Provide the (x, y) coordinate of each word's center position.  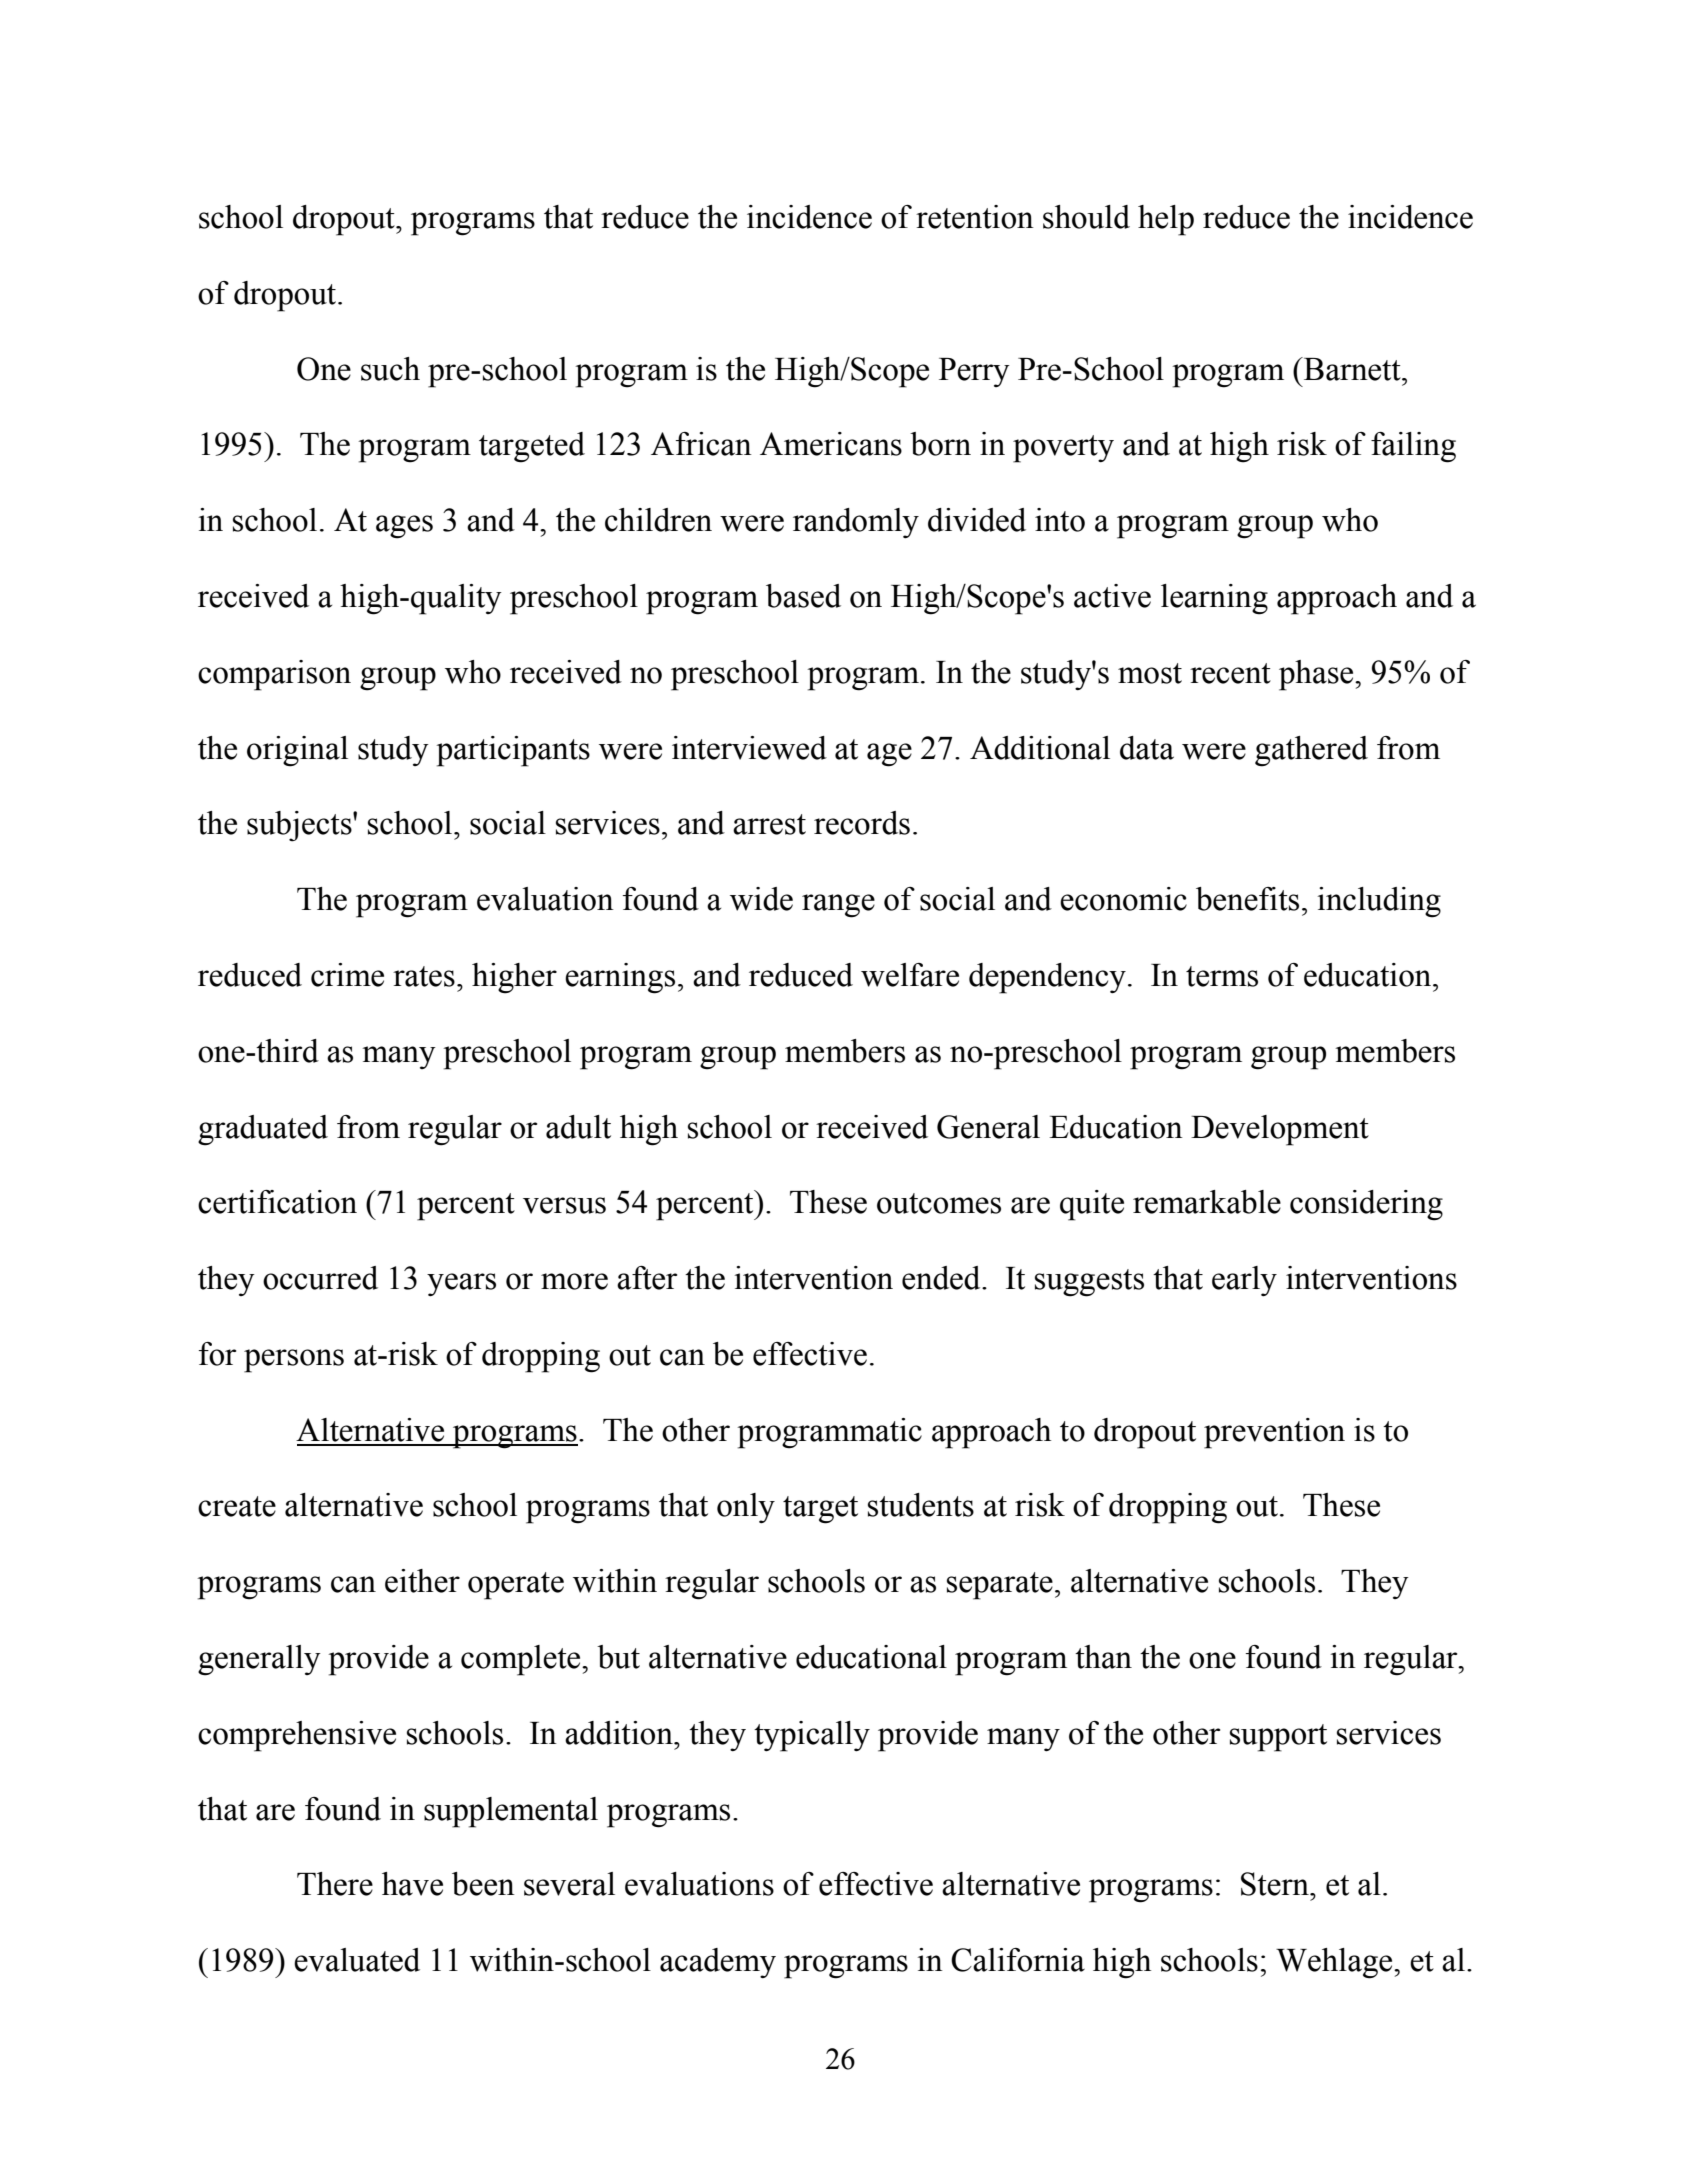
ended (942, 1278)
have (412, 1884)
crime (347, 975)
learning (1214, 599)
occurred (320, 1278)
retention (975, 217)
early (1244, 1281)
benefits (1247, 899)
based (803, 596)
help (1166, 220)
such (390, 369)
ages (404, 527)
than (1103, 1657)
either (422, 1581)
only (746, 1508)
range (838, 906)
